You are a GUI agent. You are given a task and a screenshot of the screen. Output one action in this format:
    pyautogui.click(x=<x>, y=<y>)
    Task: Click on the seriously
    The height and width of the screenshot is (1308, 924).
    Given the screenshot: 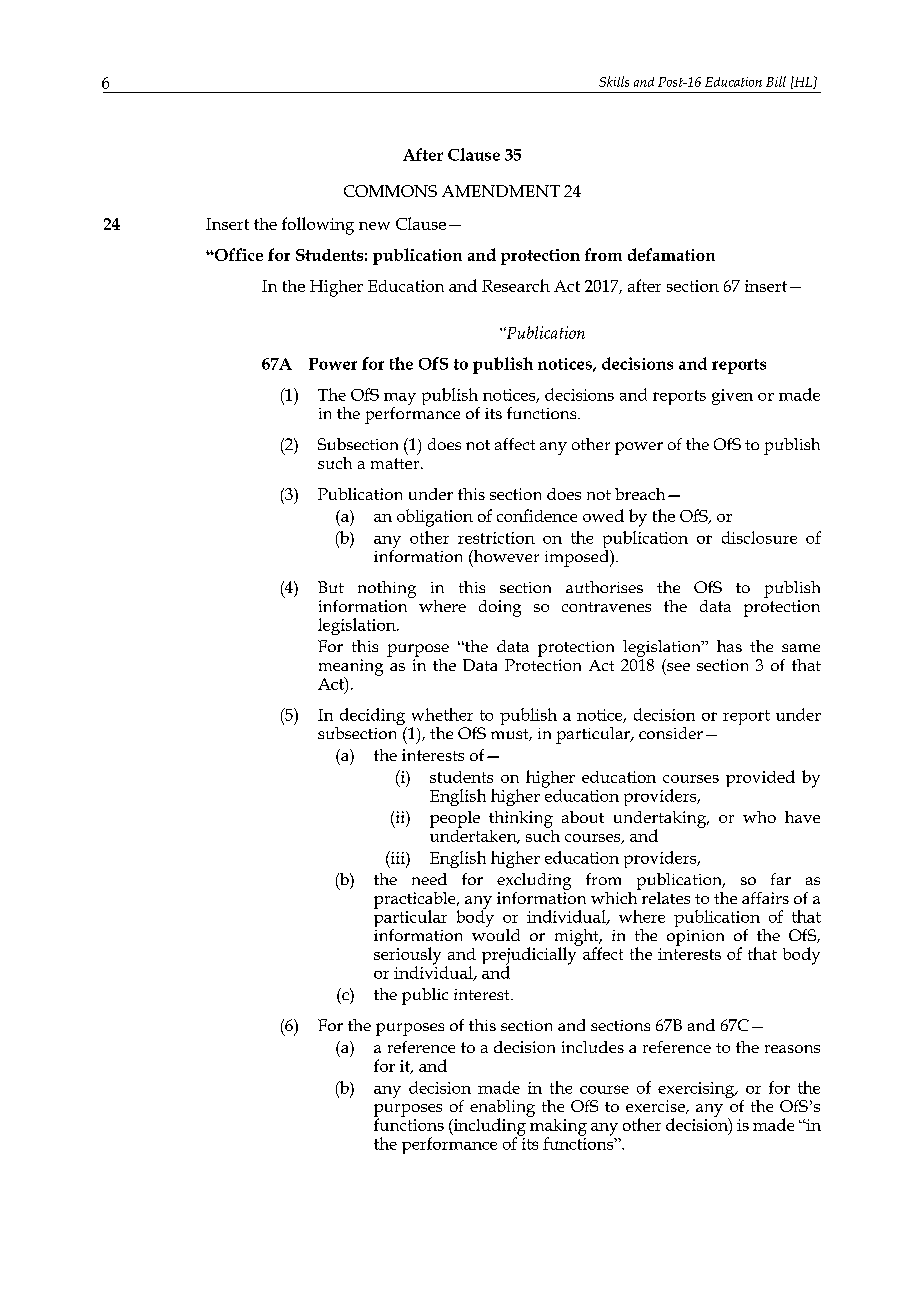 What is the action you would take?
    pyautogui.click(x=407, y=957)
